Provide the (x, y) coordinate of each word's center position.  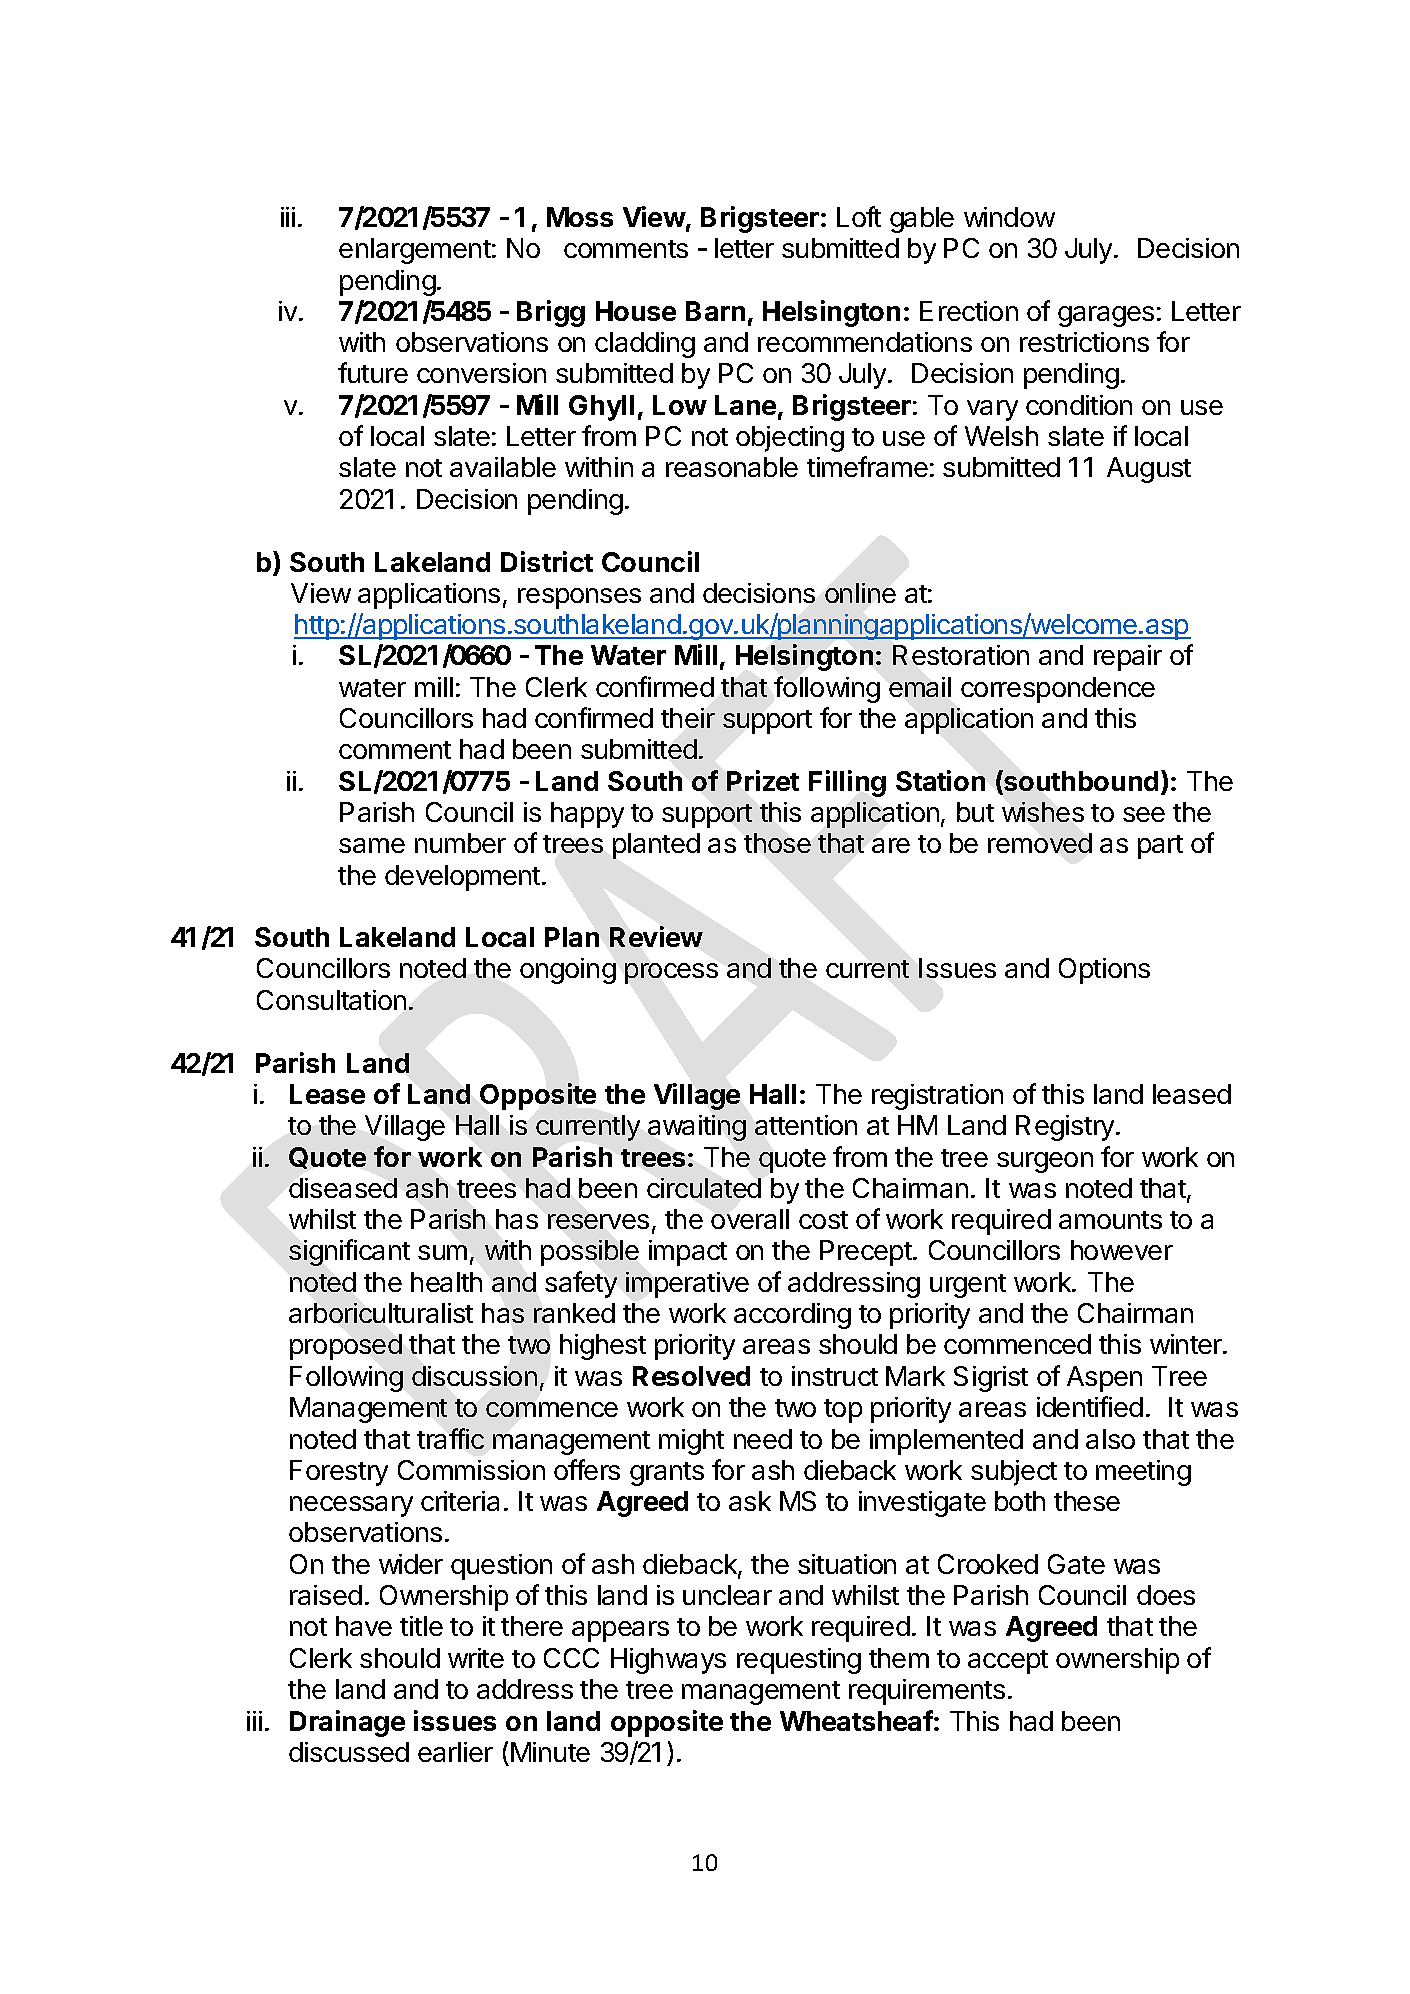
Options (1104, 971)
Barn (715, 311)
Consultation (331, 1000)
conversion (481, 373)
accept (1008, 1662)
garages (1106, 316)
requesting (799, 1661)
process (671, 973)
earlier (455, 1752)
